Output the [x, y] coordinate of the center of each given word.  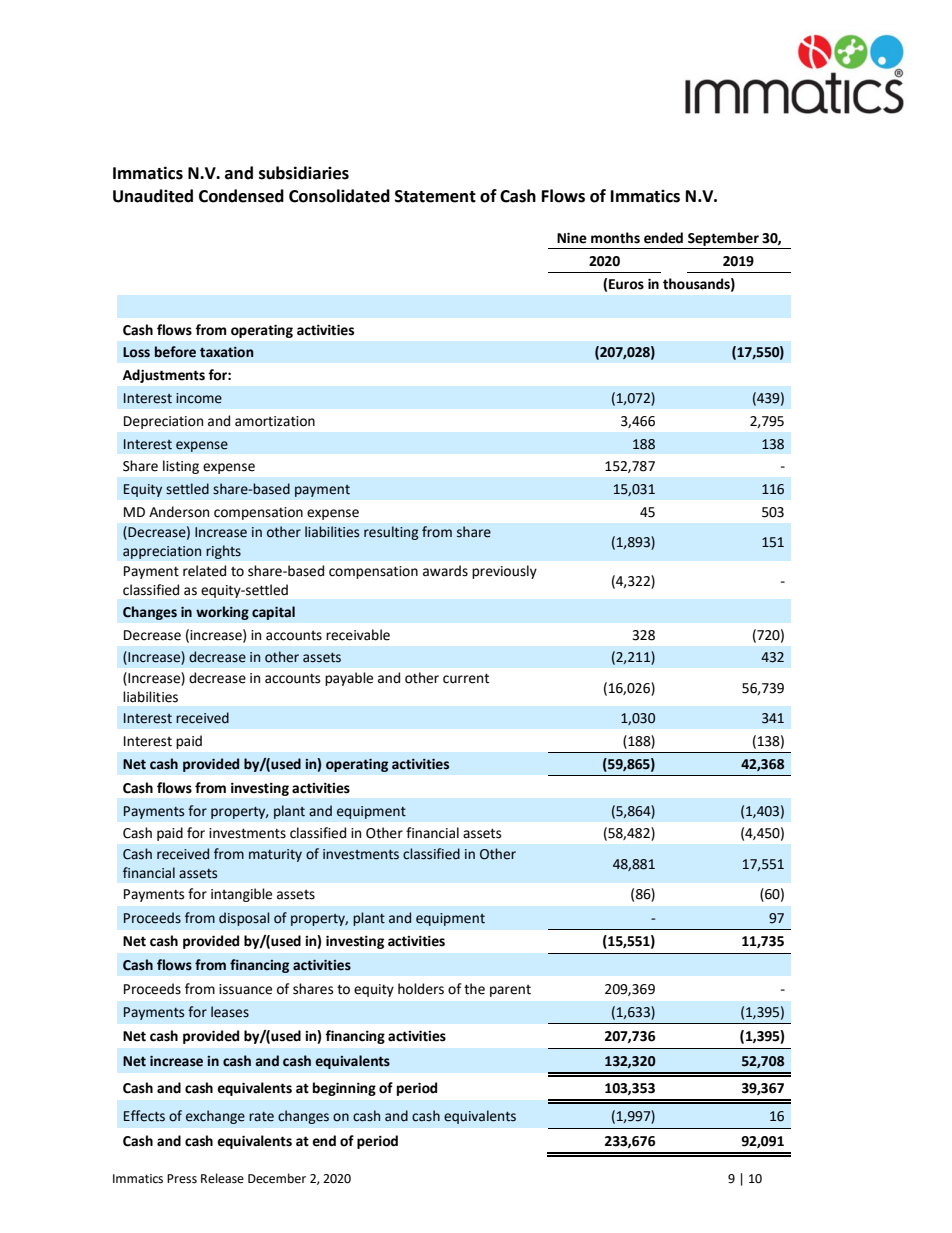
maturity [275, 855]
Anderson [179, 512]
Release [222, 1178]
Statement [435, 196]
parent [510, 991]
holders [421, 989]
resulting [391, 533]
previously [504, 572]
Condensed [241, 196]
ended [663, 238]
